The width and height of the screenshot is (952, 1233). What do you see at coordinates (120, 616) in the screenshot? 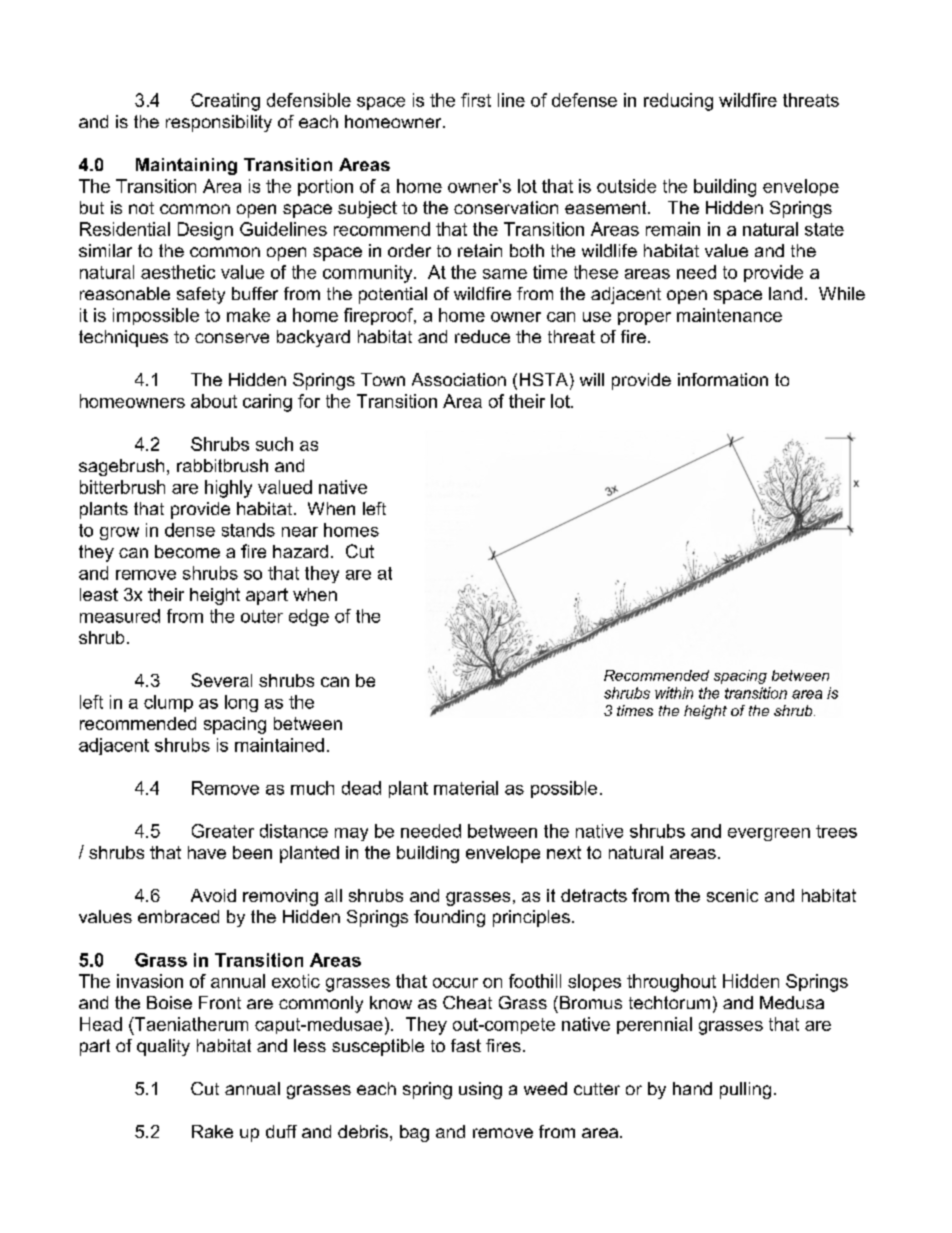
I see `measured` at bounding box center [120, 616].
